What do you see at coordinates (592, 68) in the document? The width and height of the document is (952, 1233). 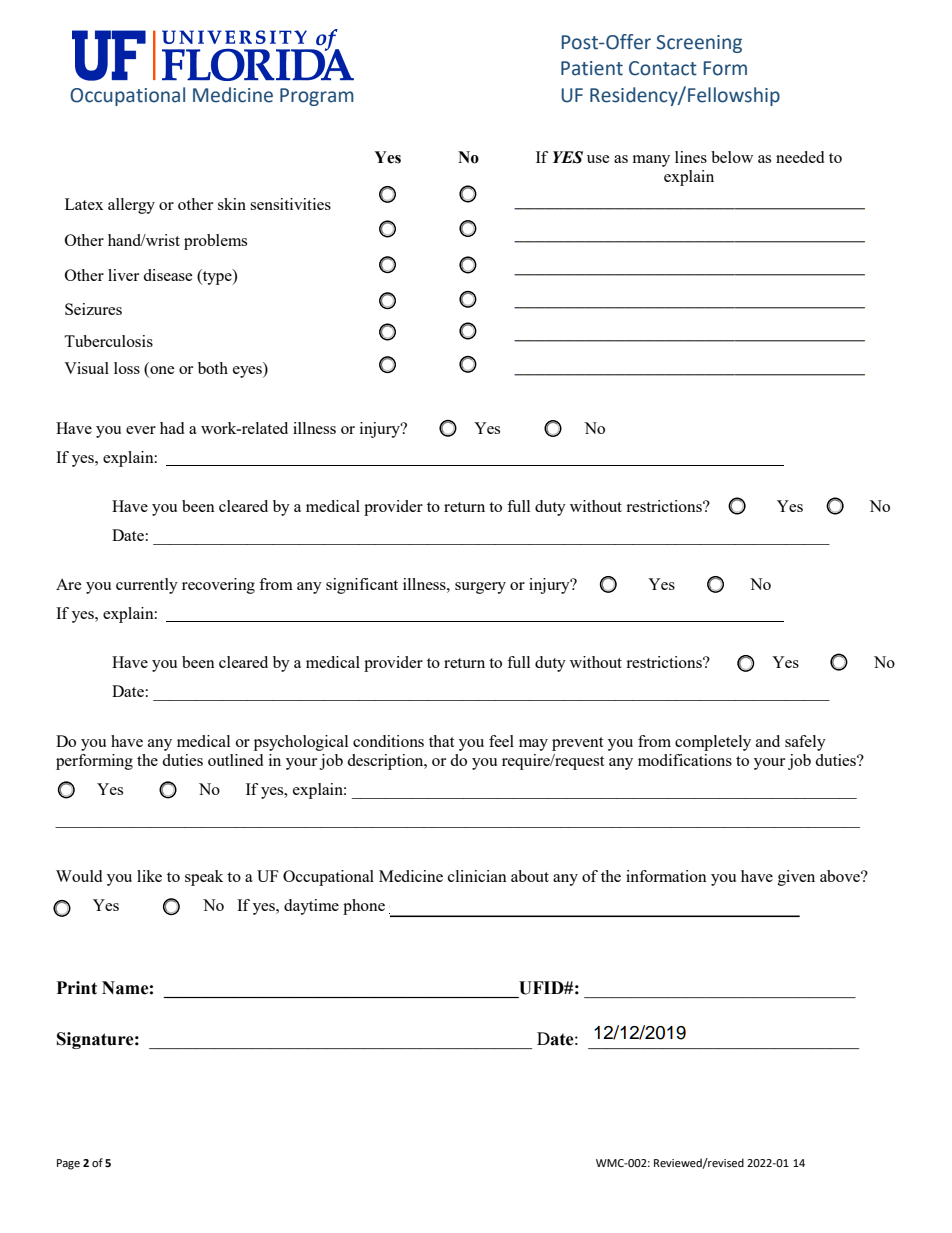 I see `Patient` at bounding box center [592, 68].
